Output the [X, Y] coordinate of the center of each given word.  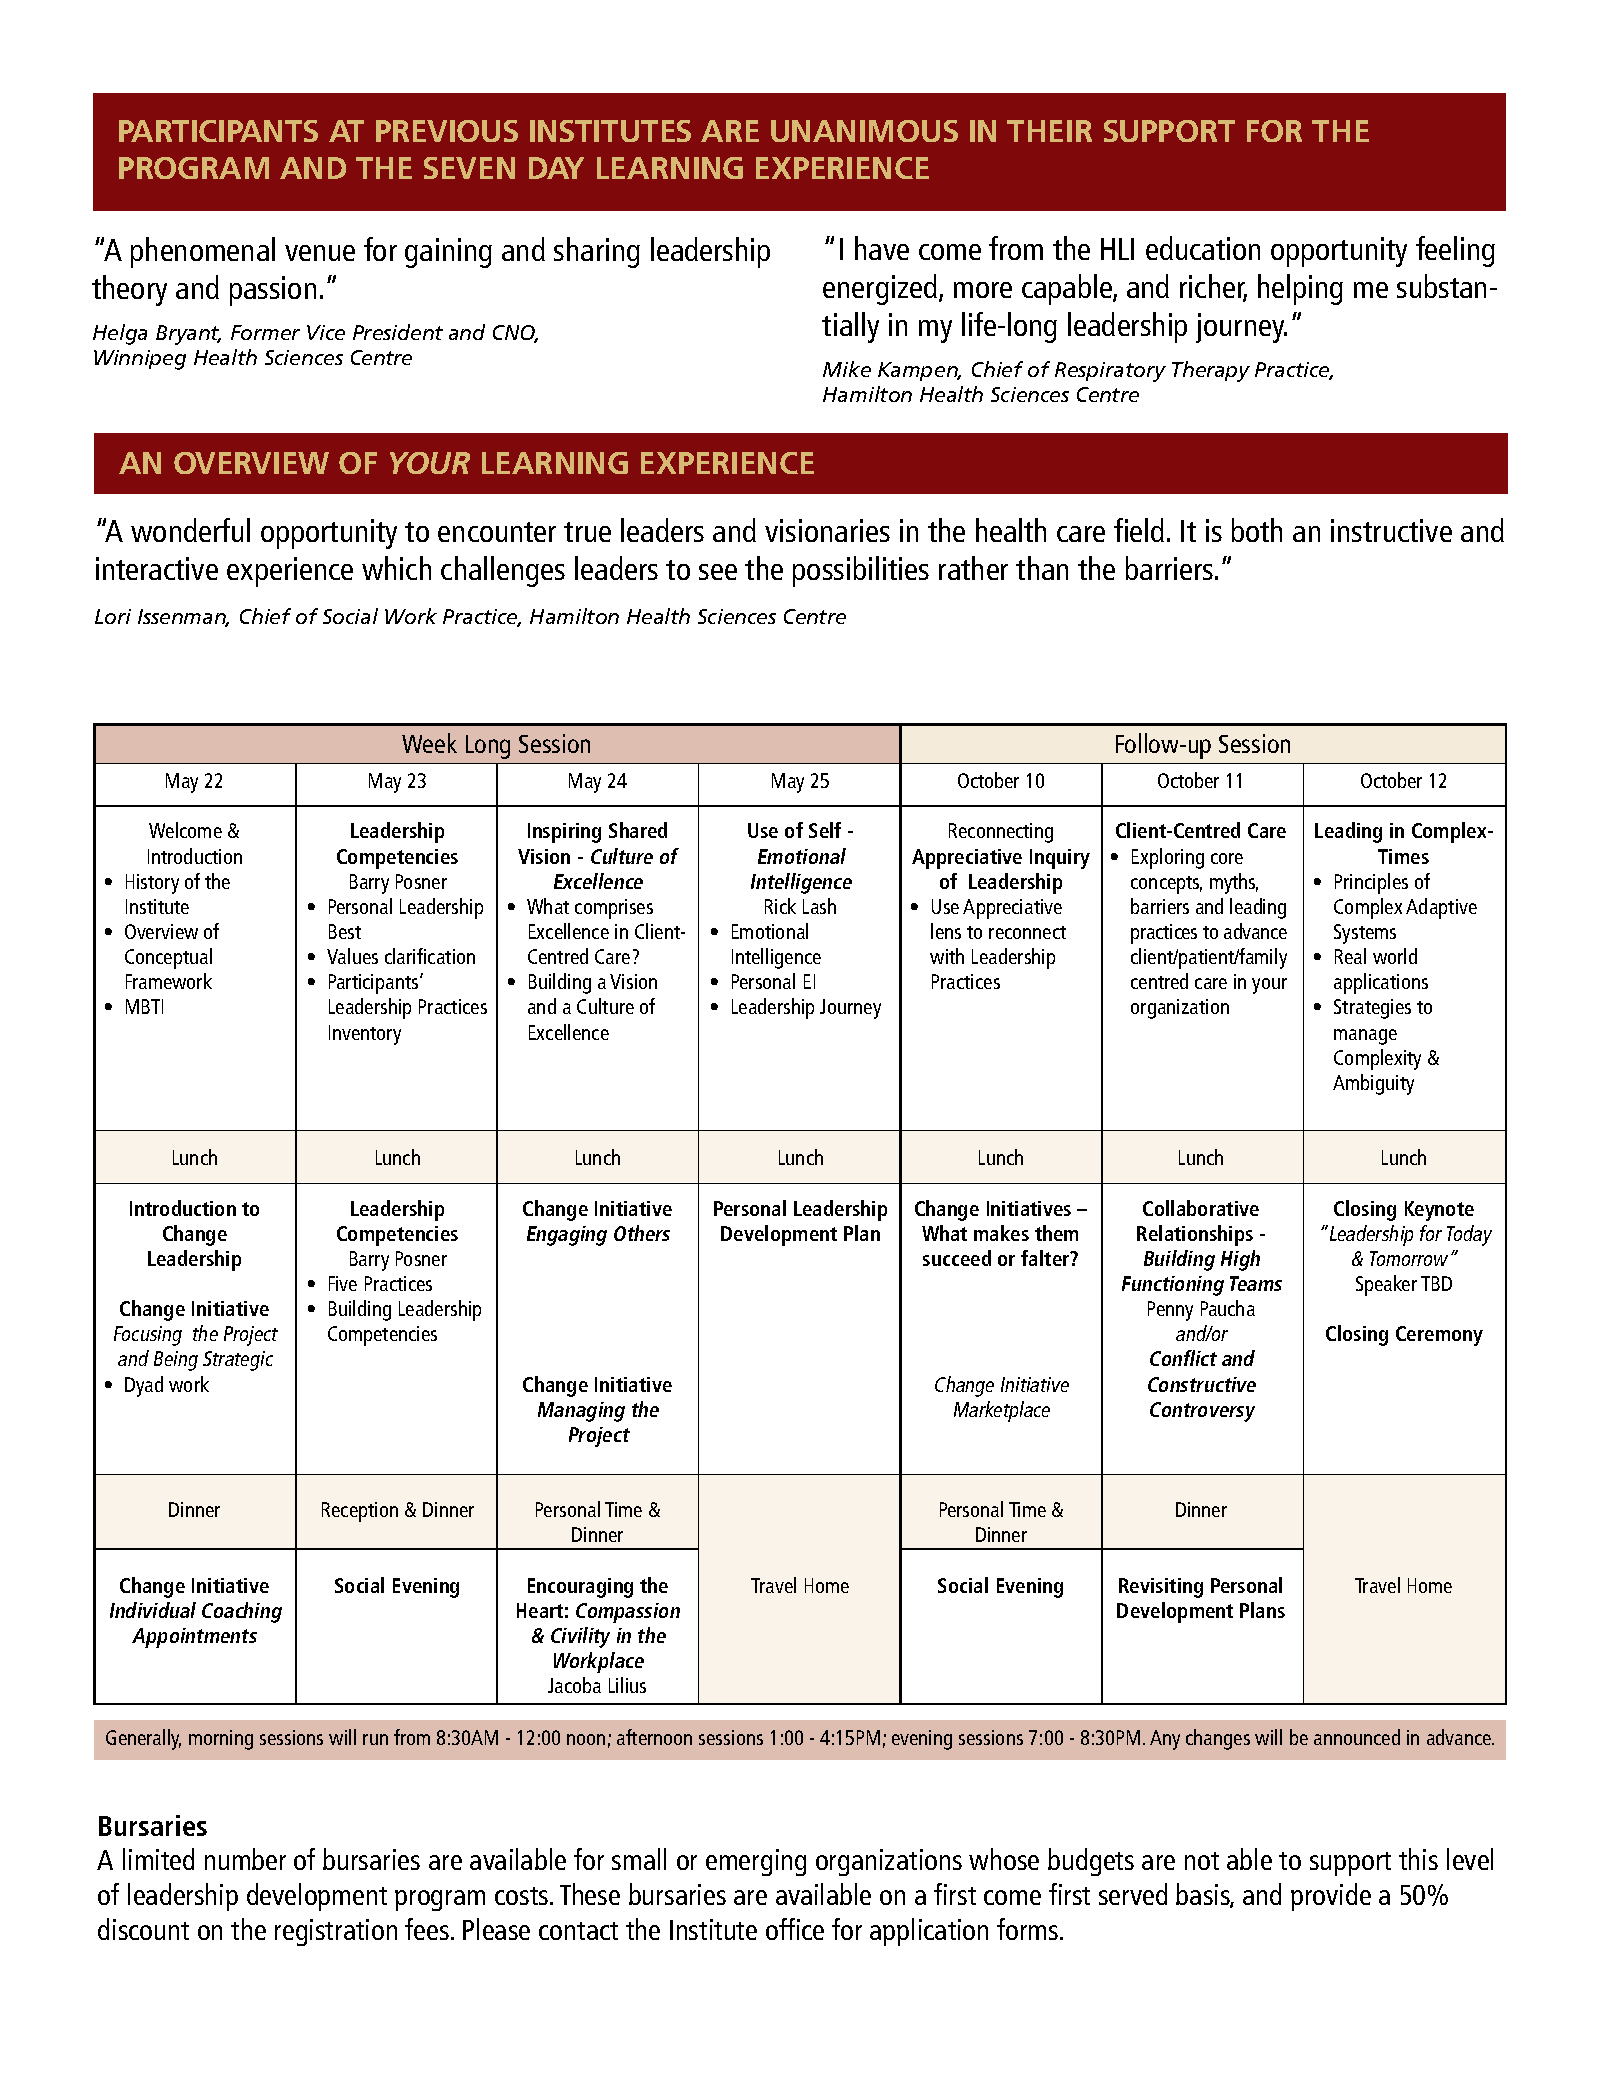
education [1203, 248]
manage [1365, 1037]
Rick [780, 906]
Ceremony [1439, 1336]
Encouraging [580, 1588]
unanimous [864, 131]
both [1257, 530]
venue [320, 253]
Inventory [365, 1035]
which [396, 568]
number [245, 1859]
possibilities [861, 571]
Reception [360, 1512]
